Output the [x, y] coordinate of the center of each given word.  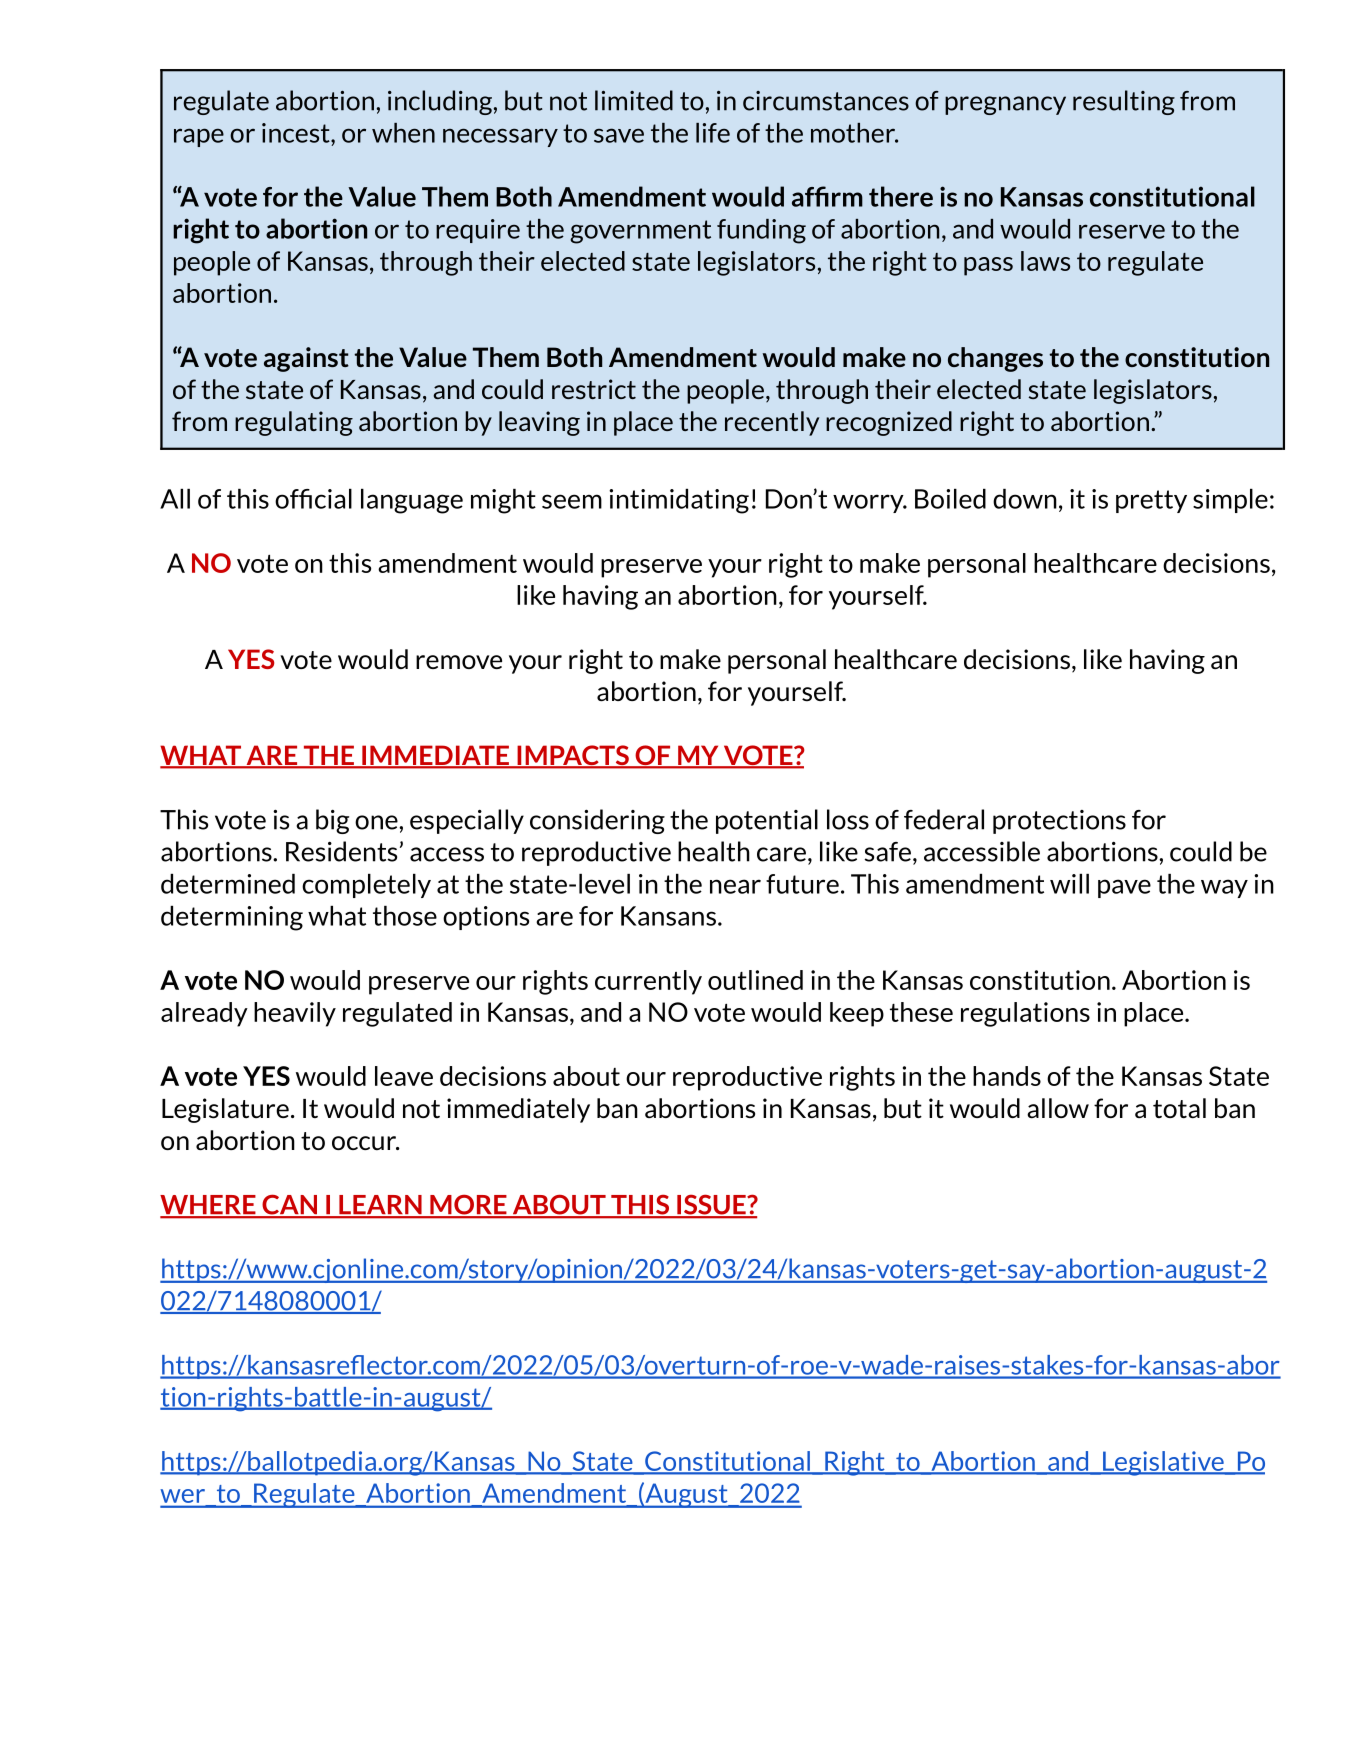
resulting [1124, 102]
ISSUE [711, 1206]
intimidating [679, 501]
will [1069, 884]
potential [767, 821]
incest [297, 133]
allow [1058, 1108]
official [313, 499]
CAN [289, 1206]
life [713, 133]
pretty [1151, 501]
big [332, 821]
